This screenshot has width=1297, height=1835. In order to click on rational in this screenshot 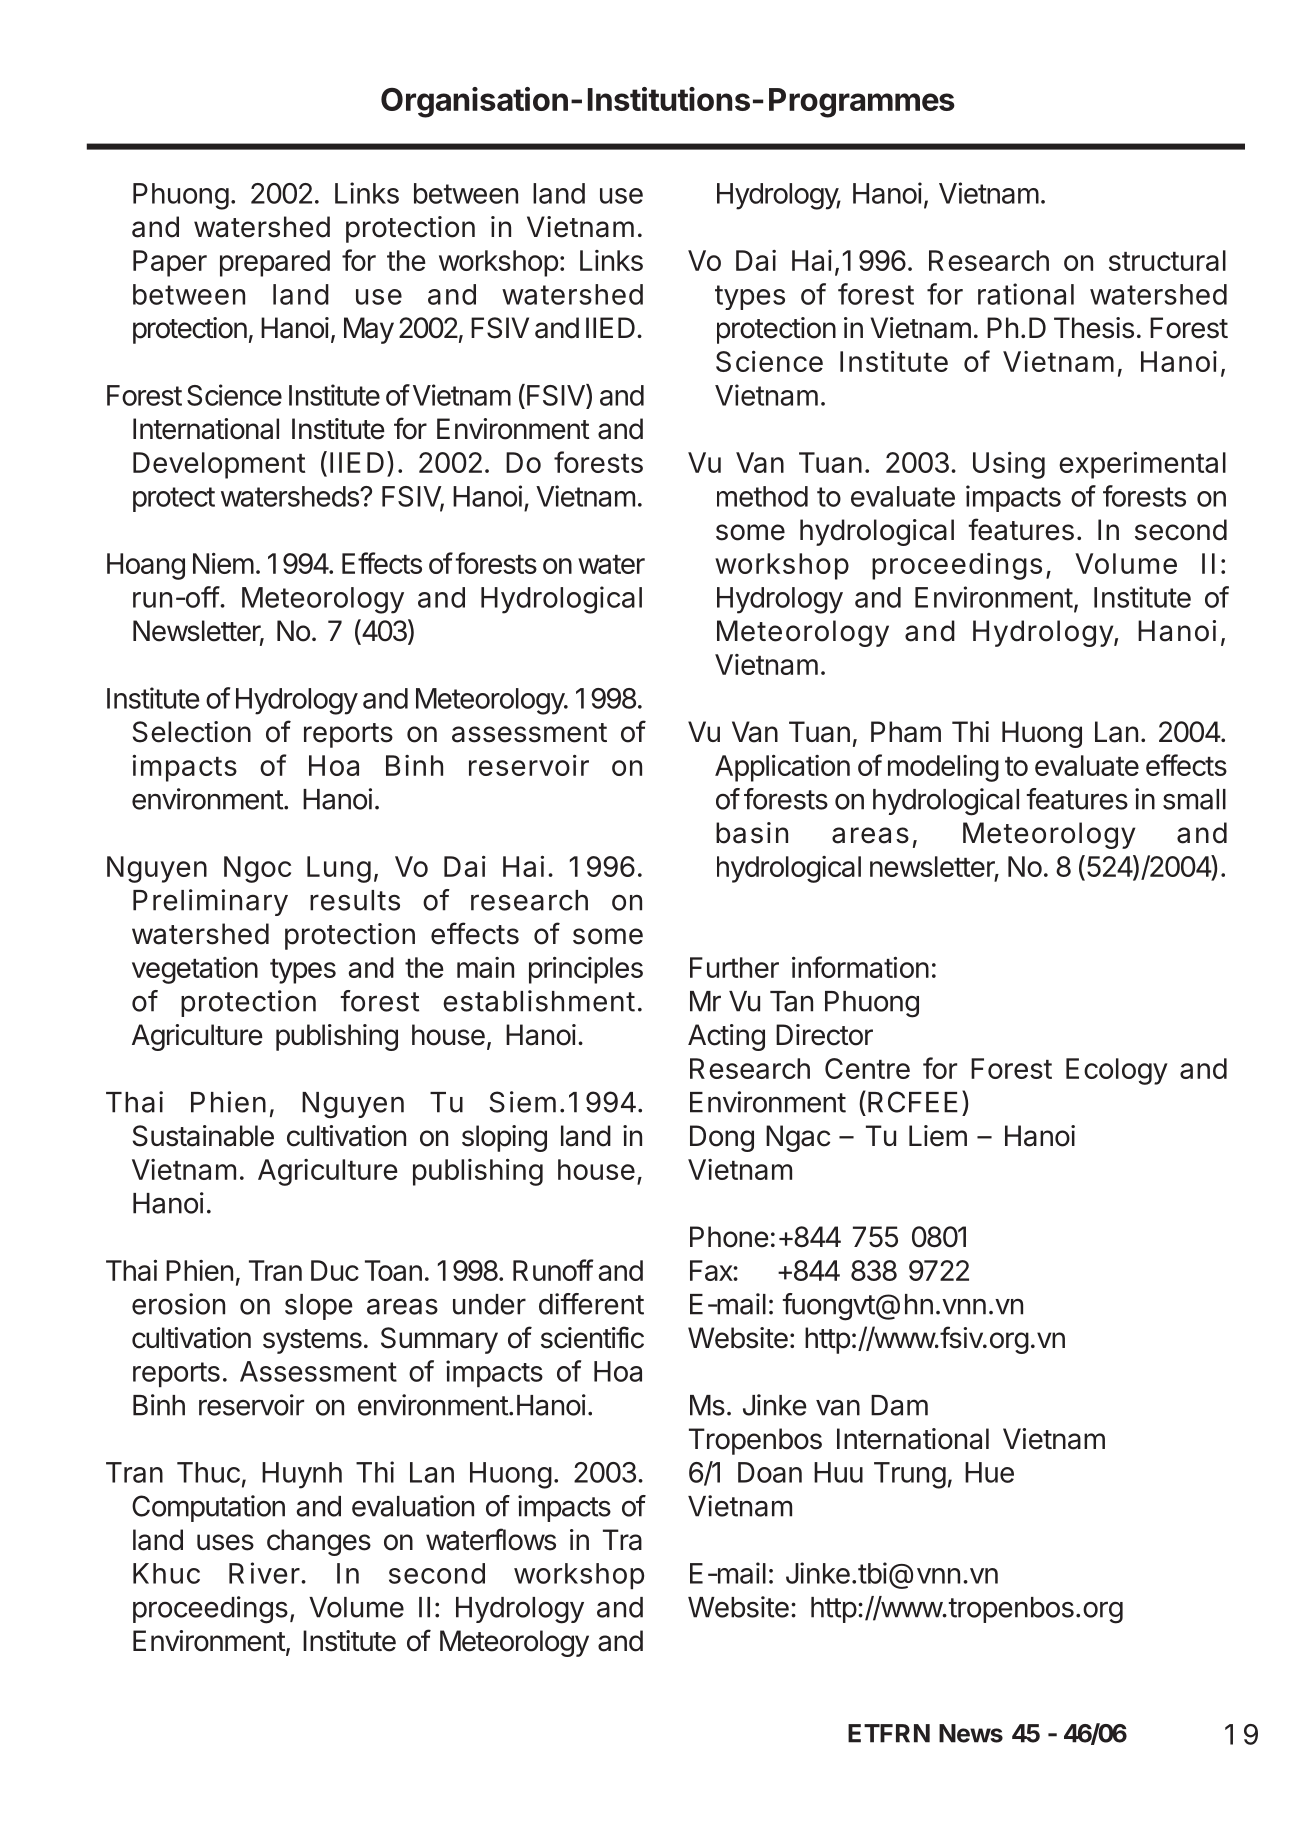, I will do `click(1026, 294)`.
